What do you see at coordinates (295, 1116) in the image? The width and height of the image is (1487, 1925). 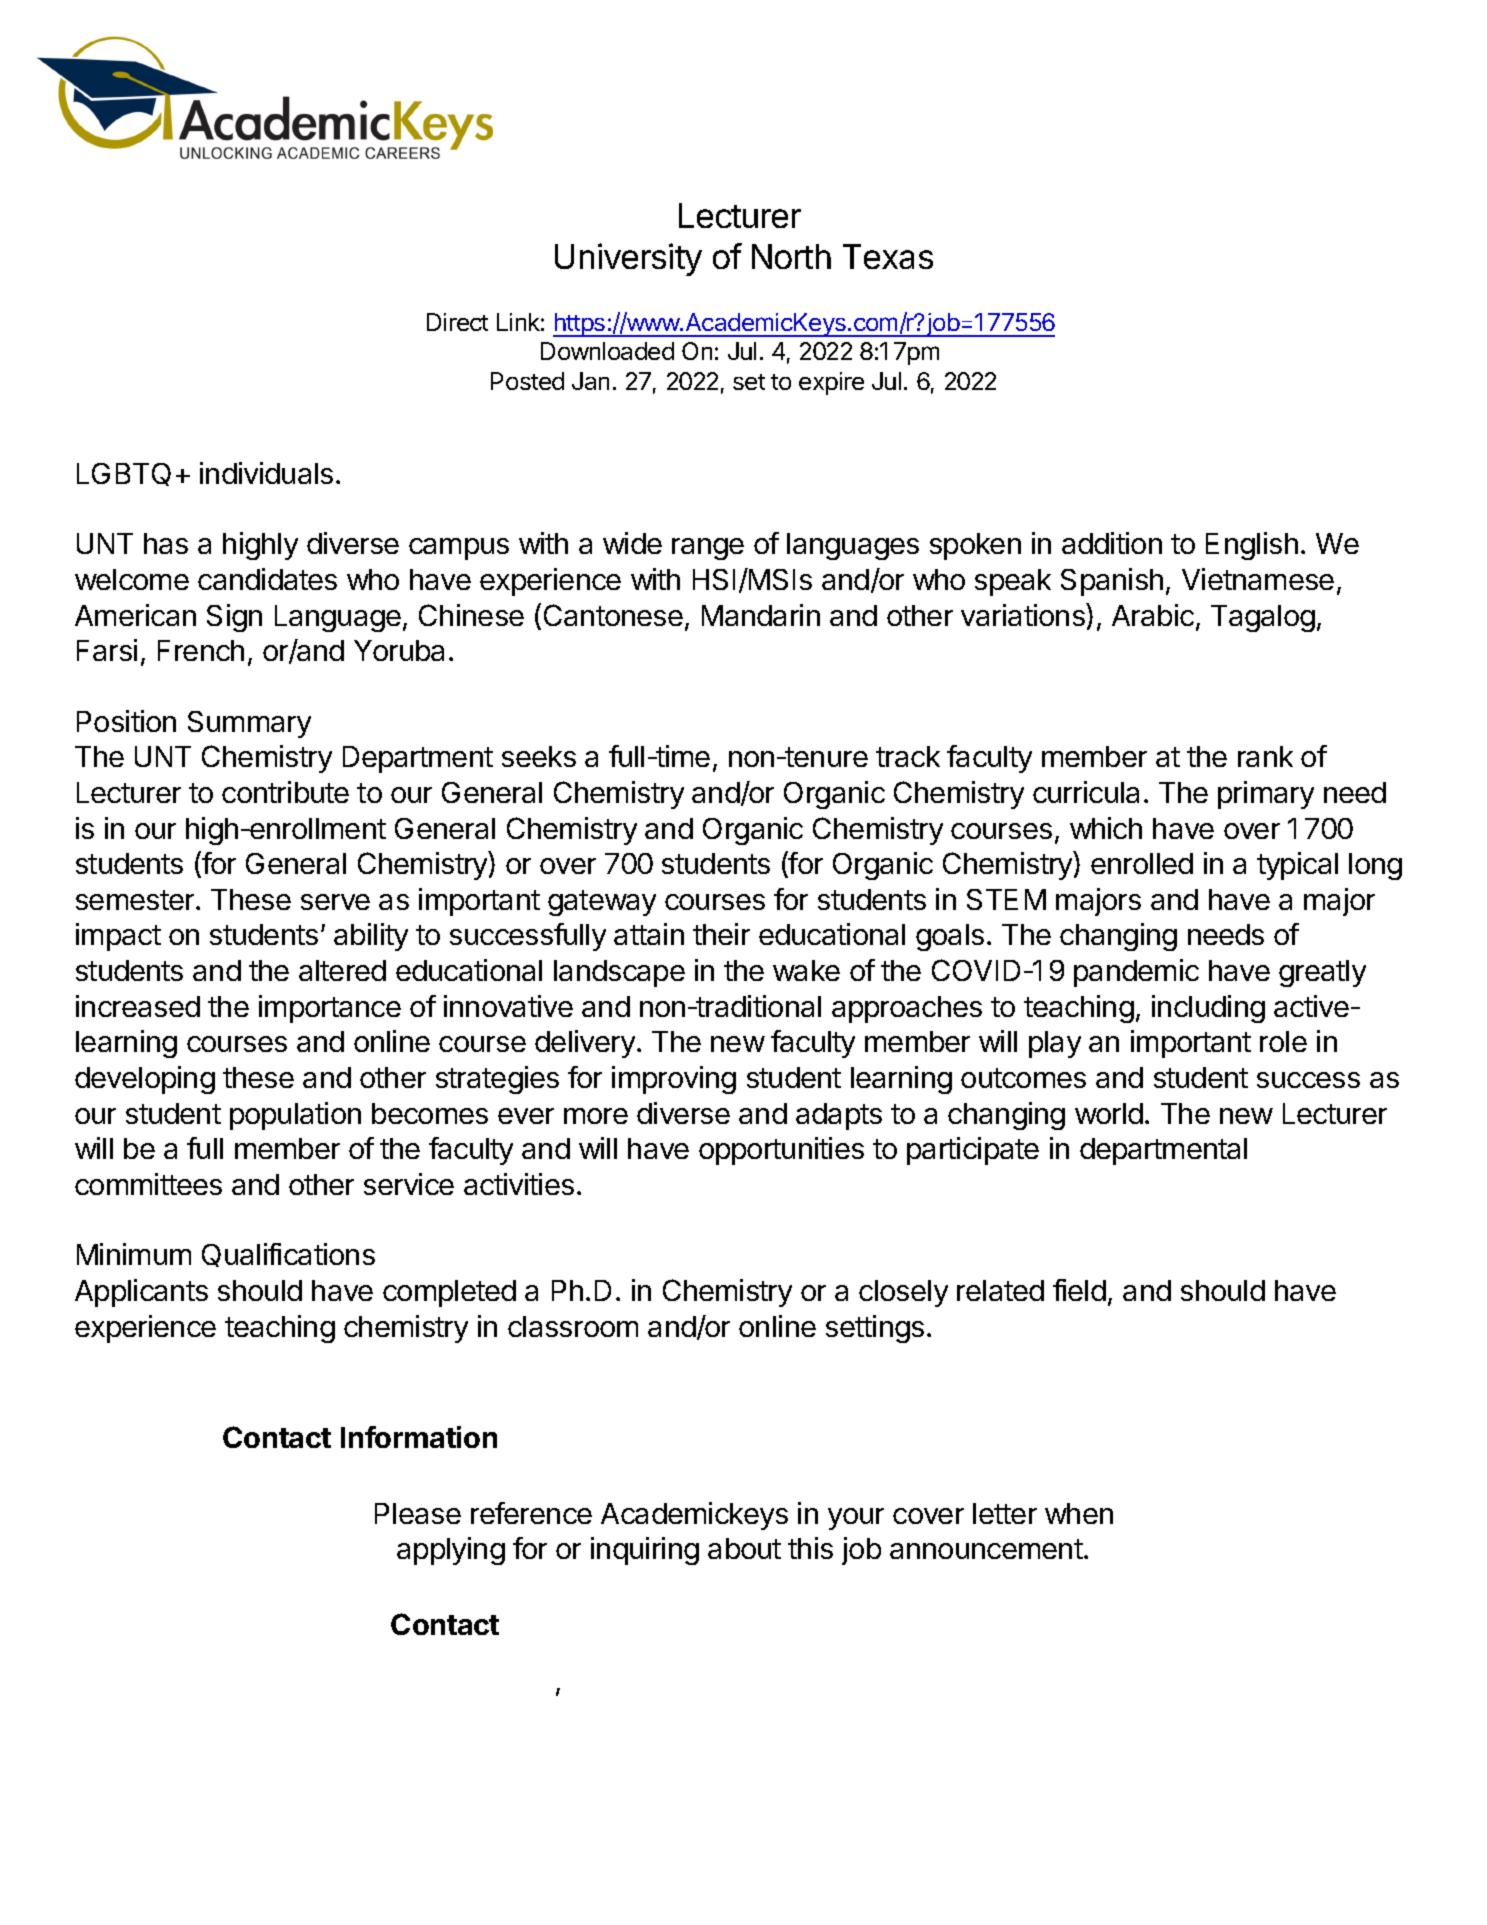 I see `population` at bounding box center [295, 1116].
